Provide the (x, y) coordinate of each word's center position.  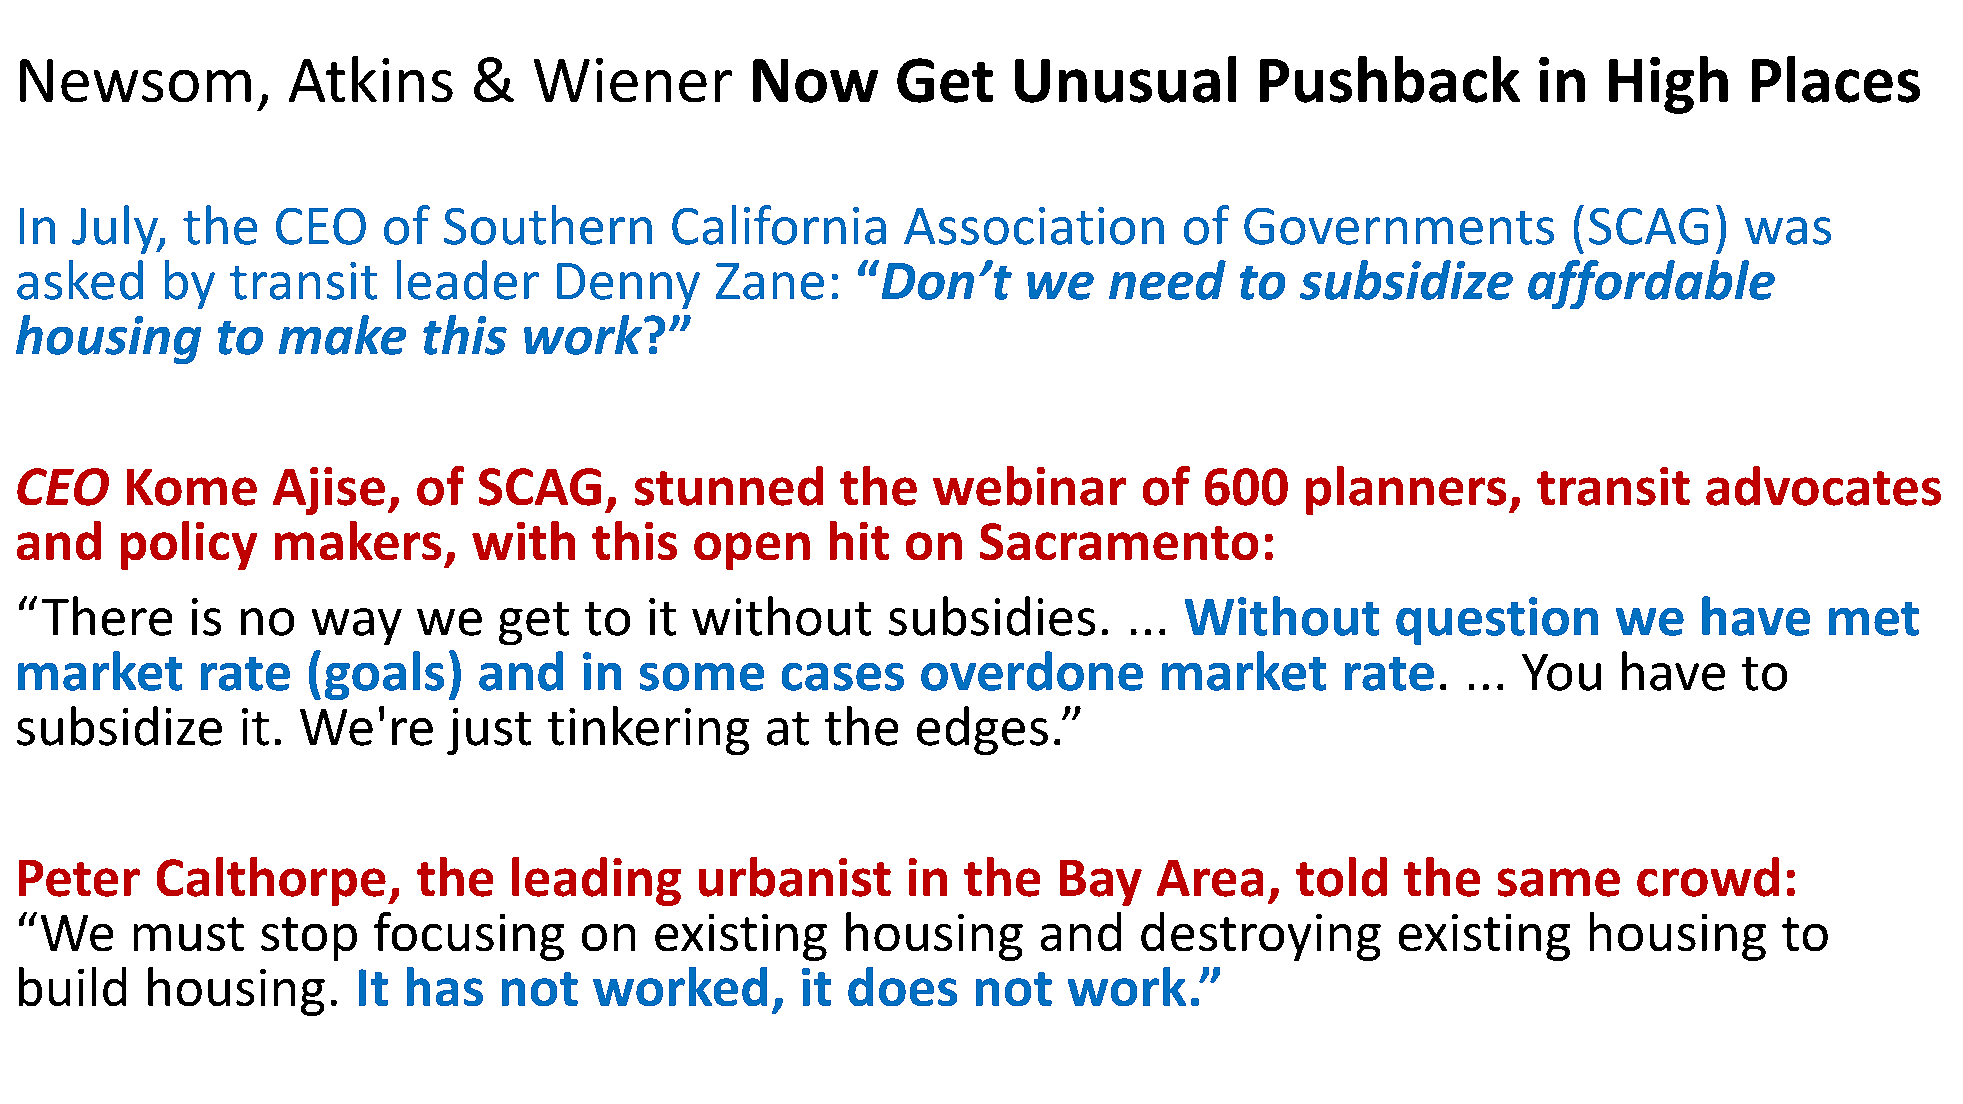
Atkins (371, 79)
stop (309, 939)
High (1668, 85)
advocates (1823, 486)
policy (189, 545)
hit (859, 540)
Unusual (1125, 79)
